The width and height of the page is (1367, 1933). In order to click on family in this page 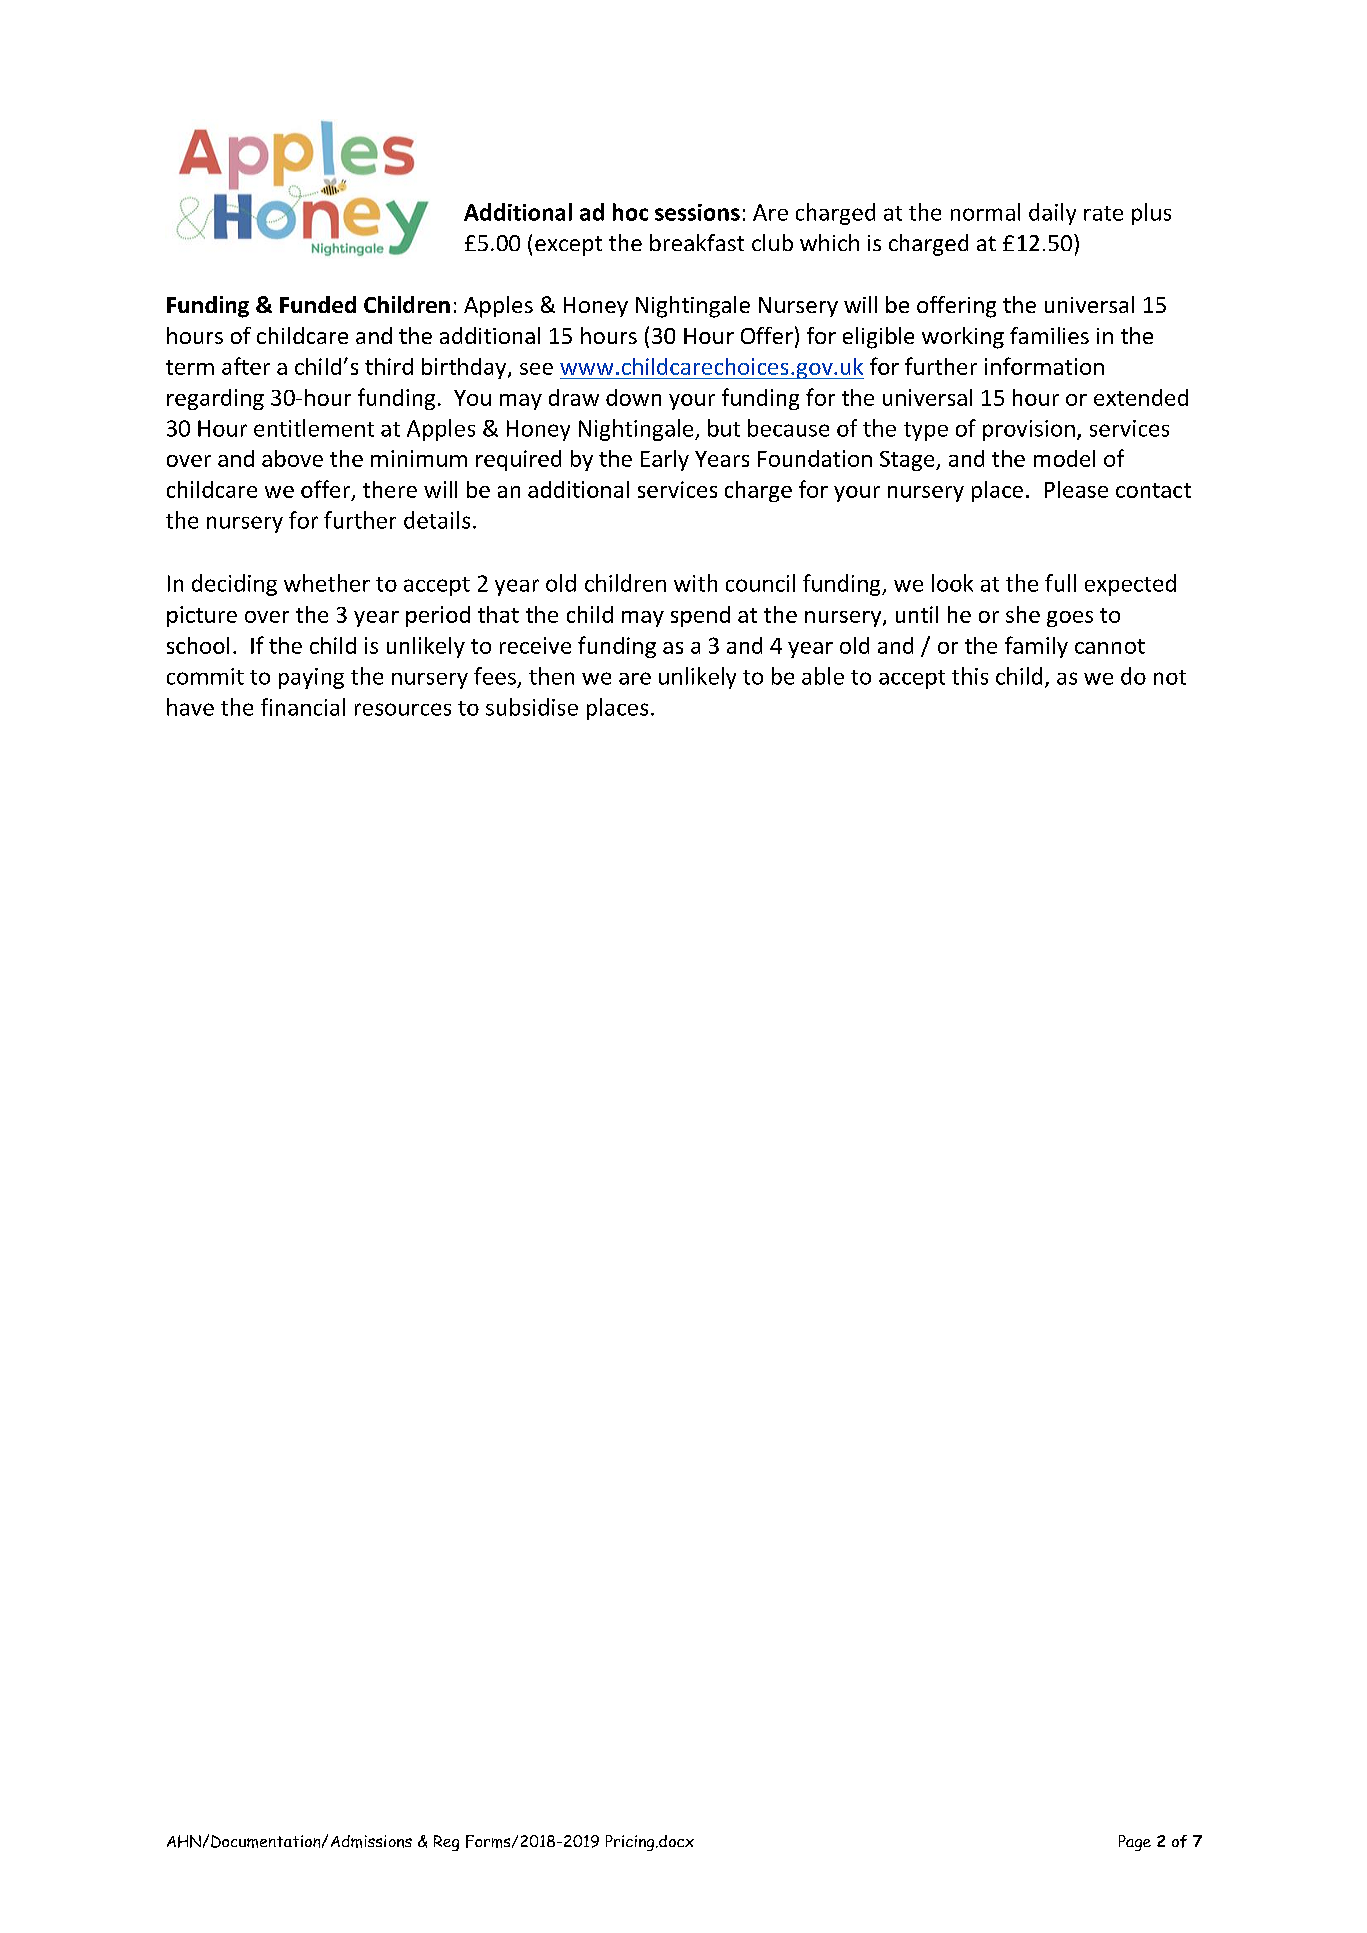, I will do `click(1036, 647)`.
